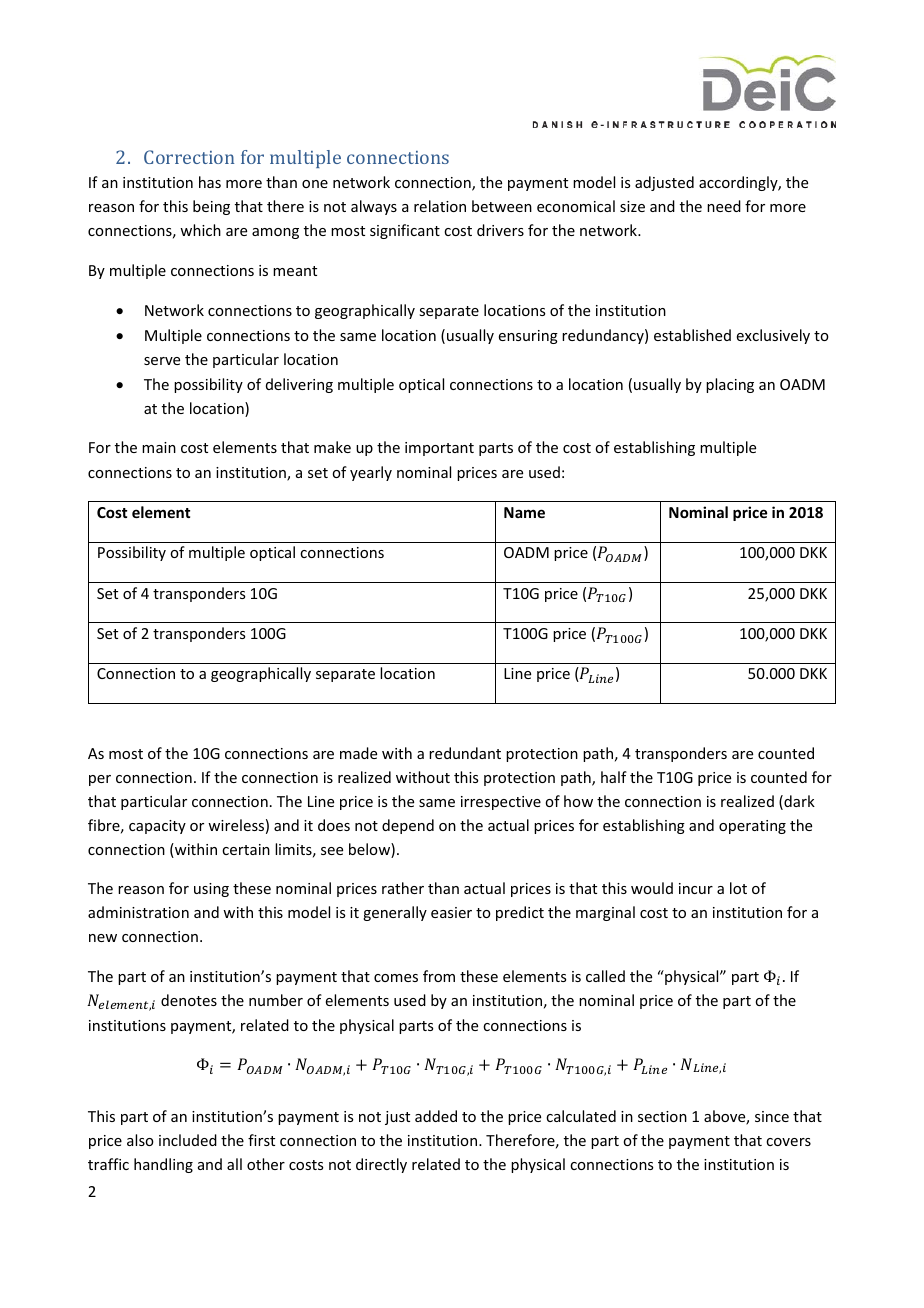  I want to click on being, so click(211, 207).
